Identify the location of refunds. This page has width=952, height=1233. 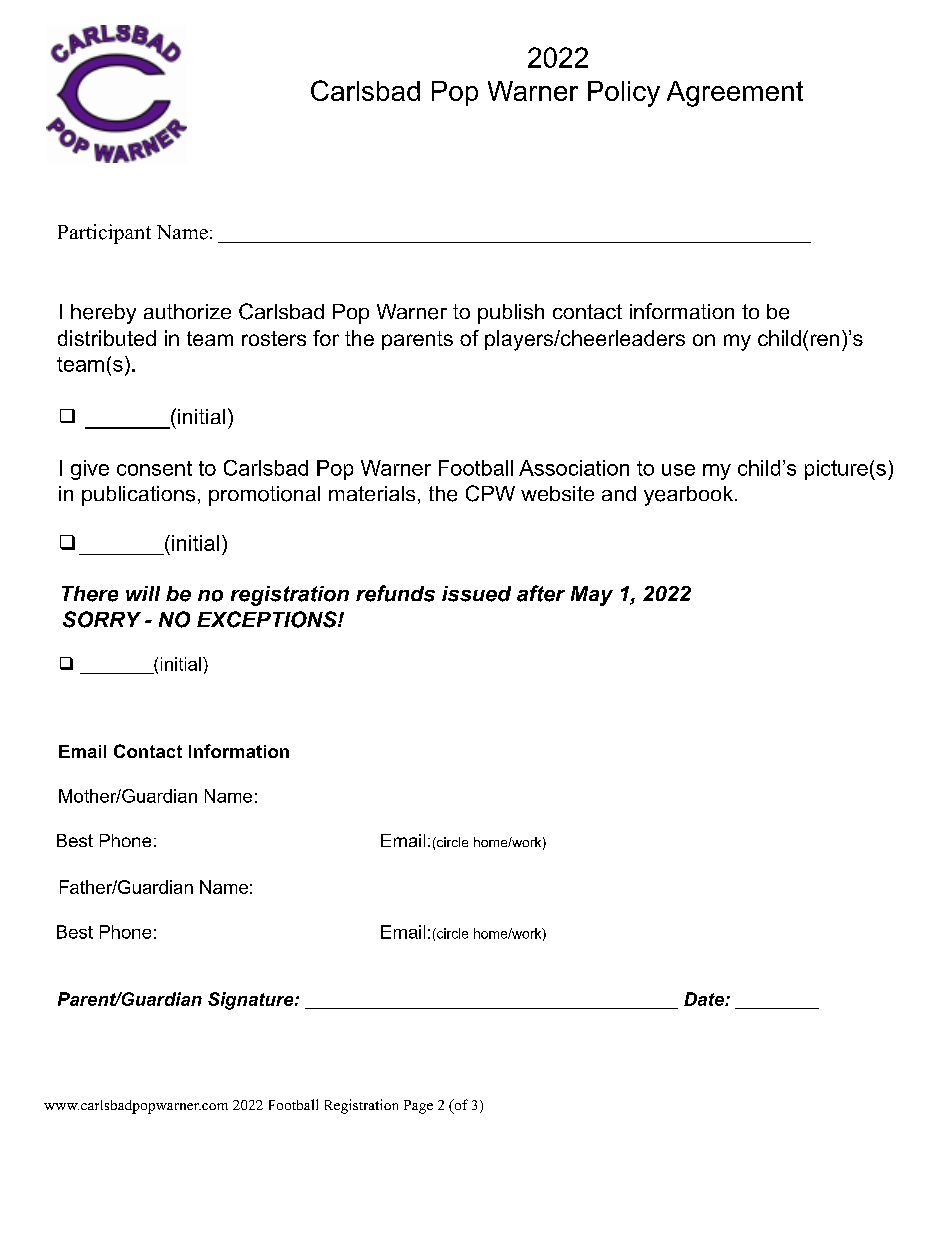
(395, 593).
